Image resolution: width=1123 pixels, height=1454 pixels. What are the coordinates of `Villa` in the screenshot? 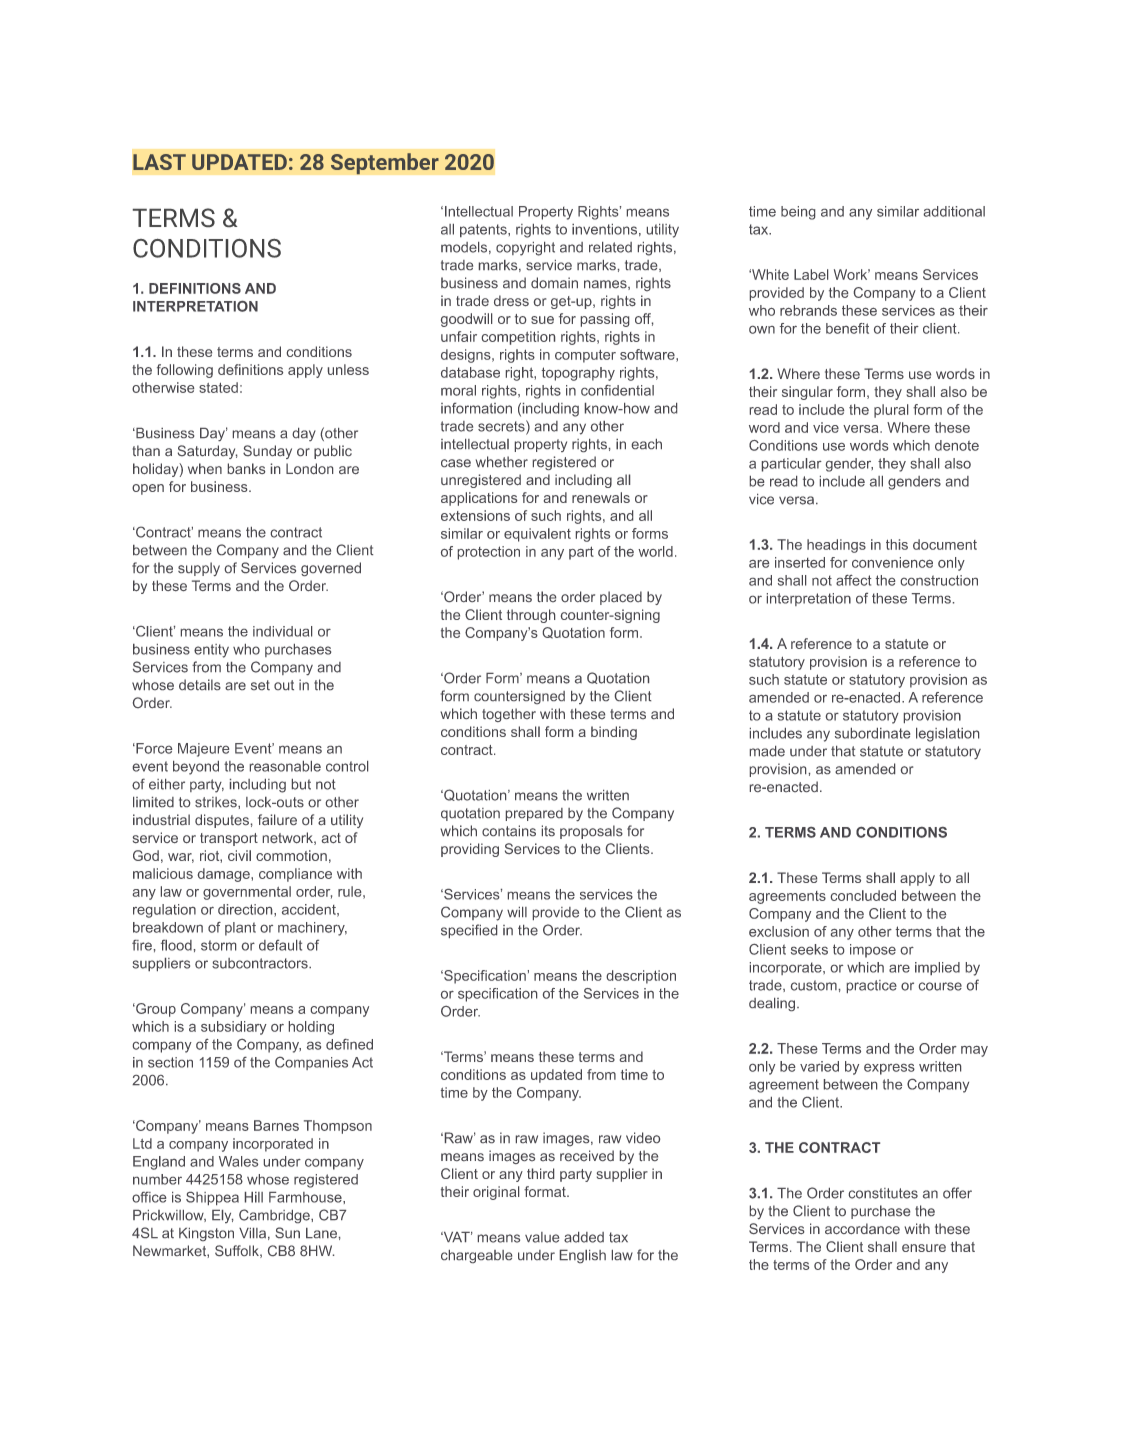 It's located at (252, 1233).
